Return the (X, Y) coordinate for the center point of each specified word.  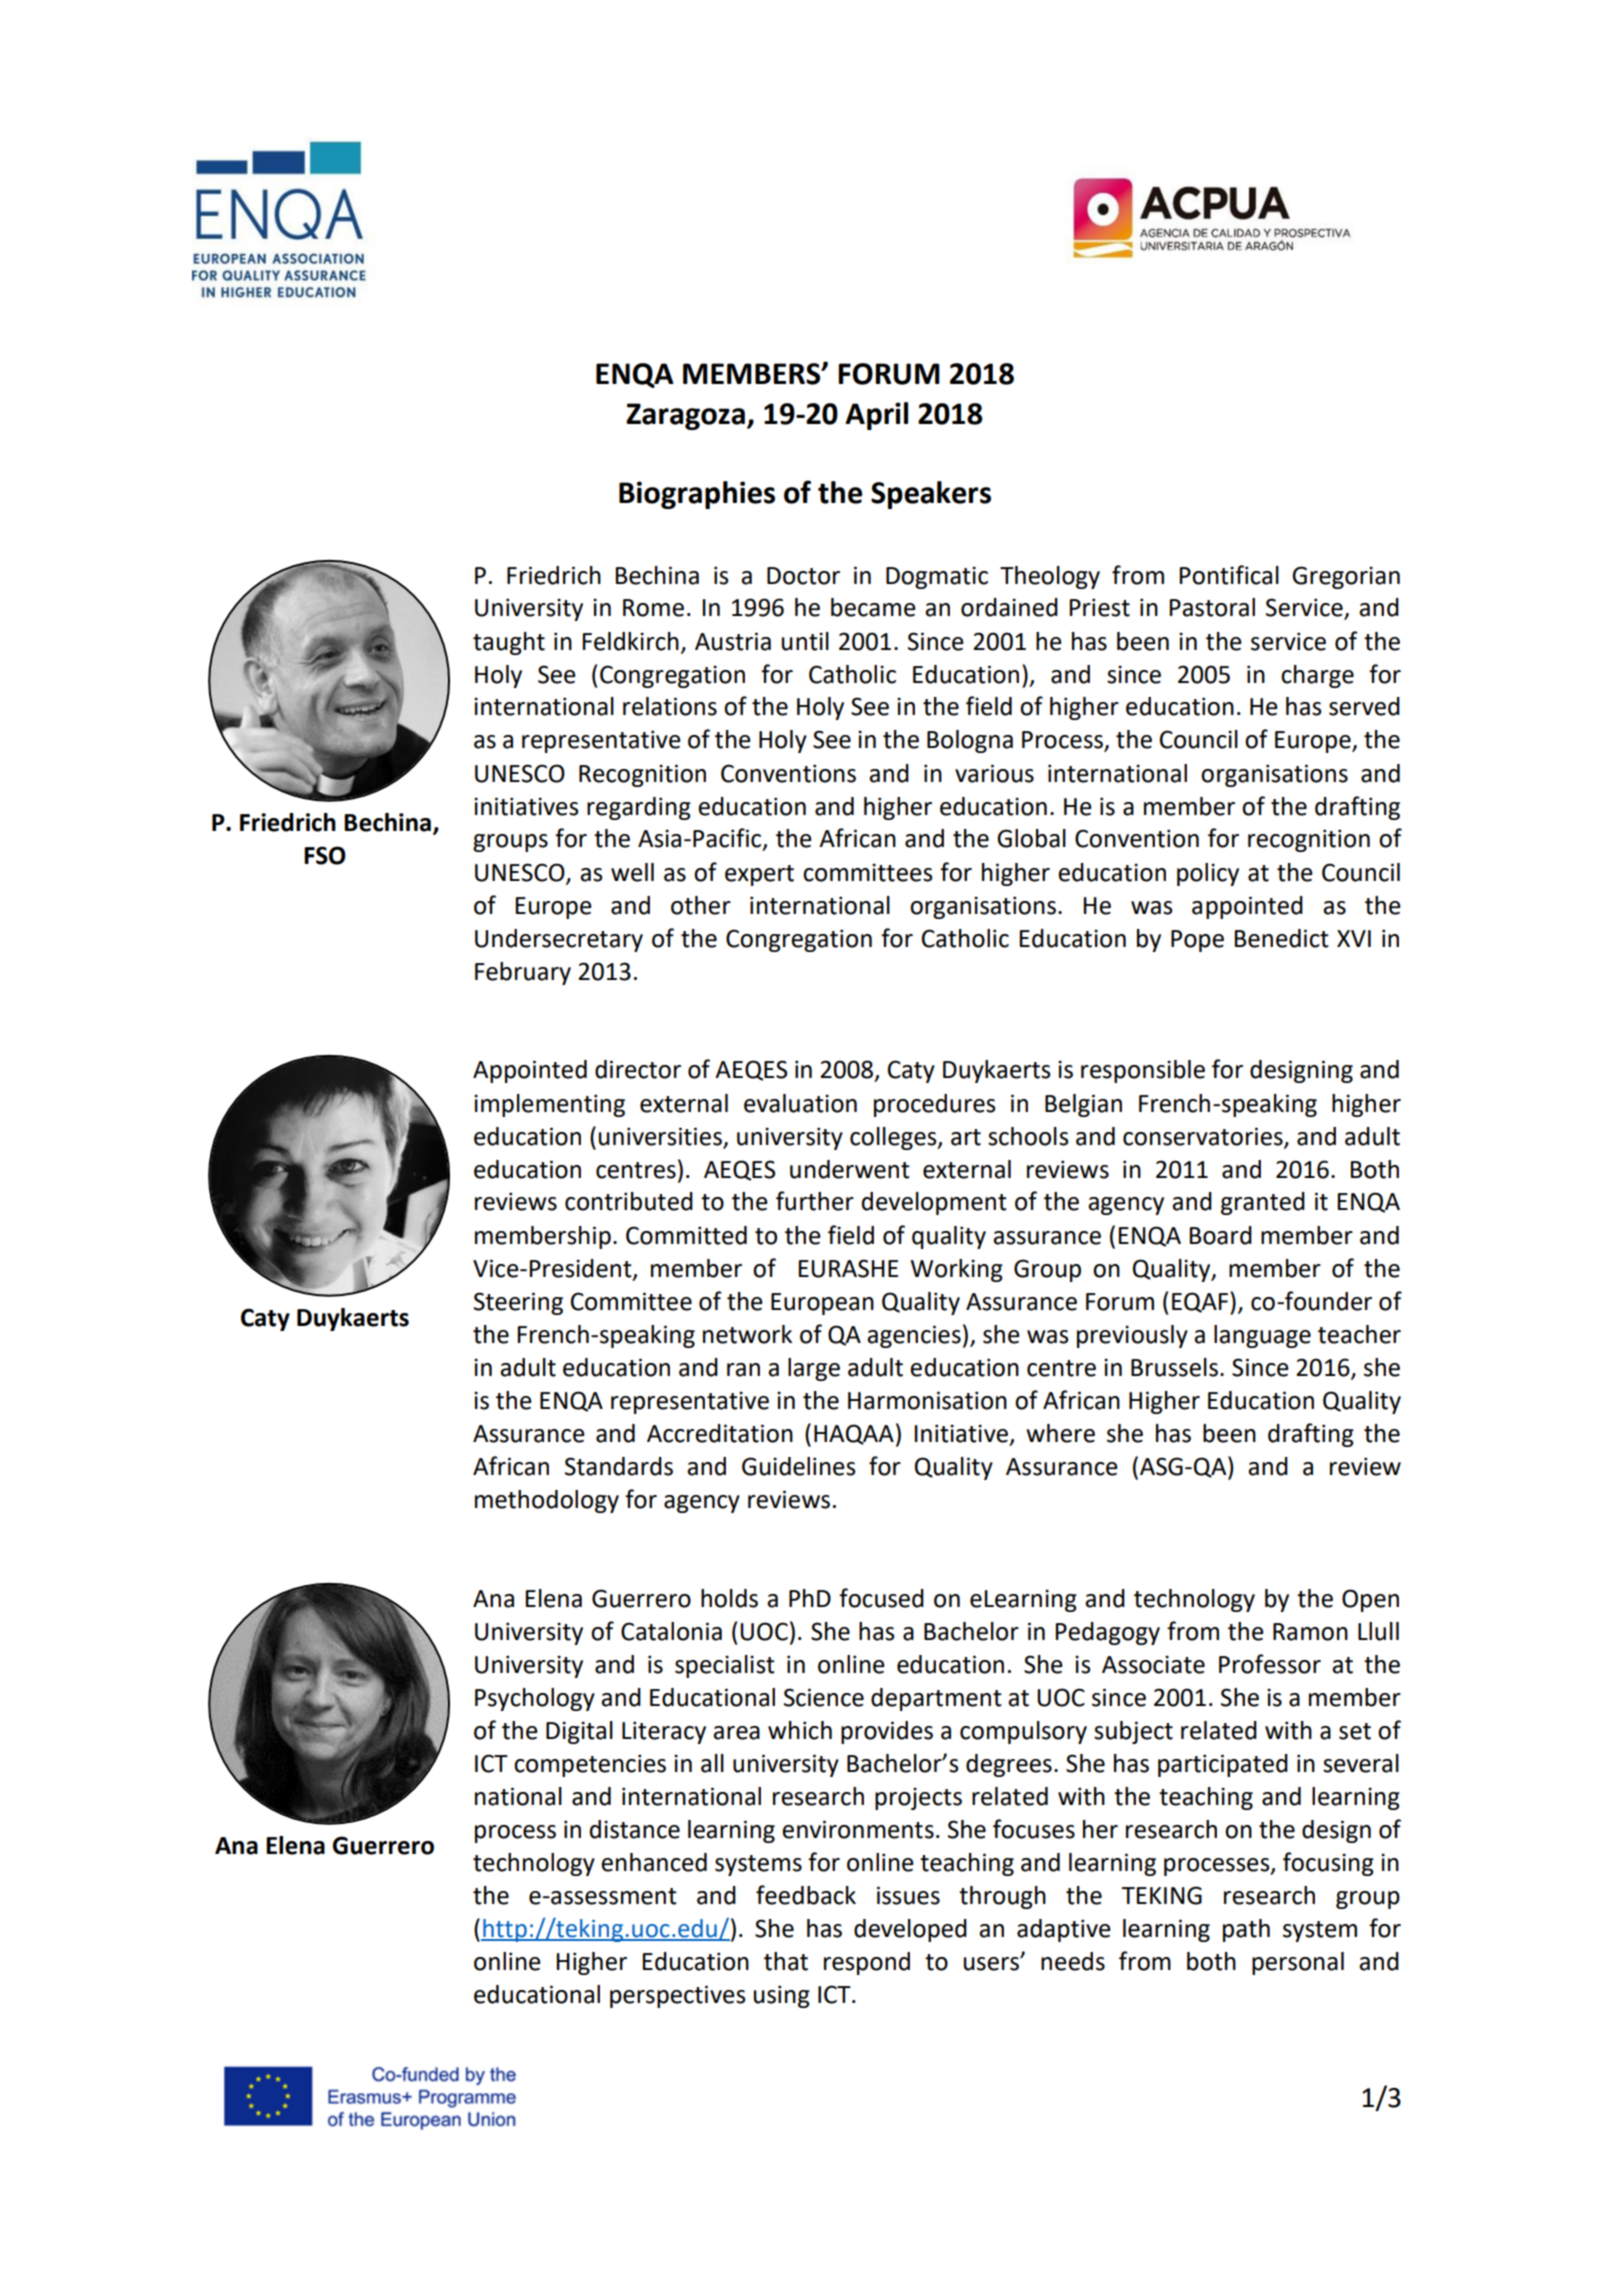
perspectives (678, 1996)
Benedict (1282, 938)
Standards (619, 1466)
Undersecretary (559, 940)
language (1262, 1336)
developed (910, 1930)
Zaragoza (685, 416)
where (1060, 1433)
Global (1031, 838)
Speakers (931, 495)
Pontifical (1229, 575)
